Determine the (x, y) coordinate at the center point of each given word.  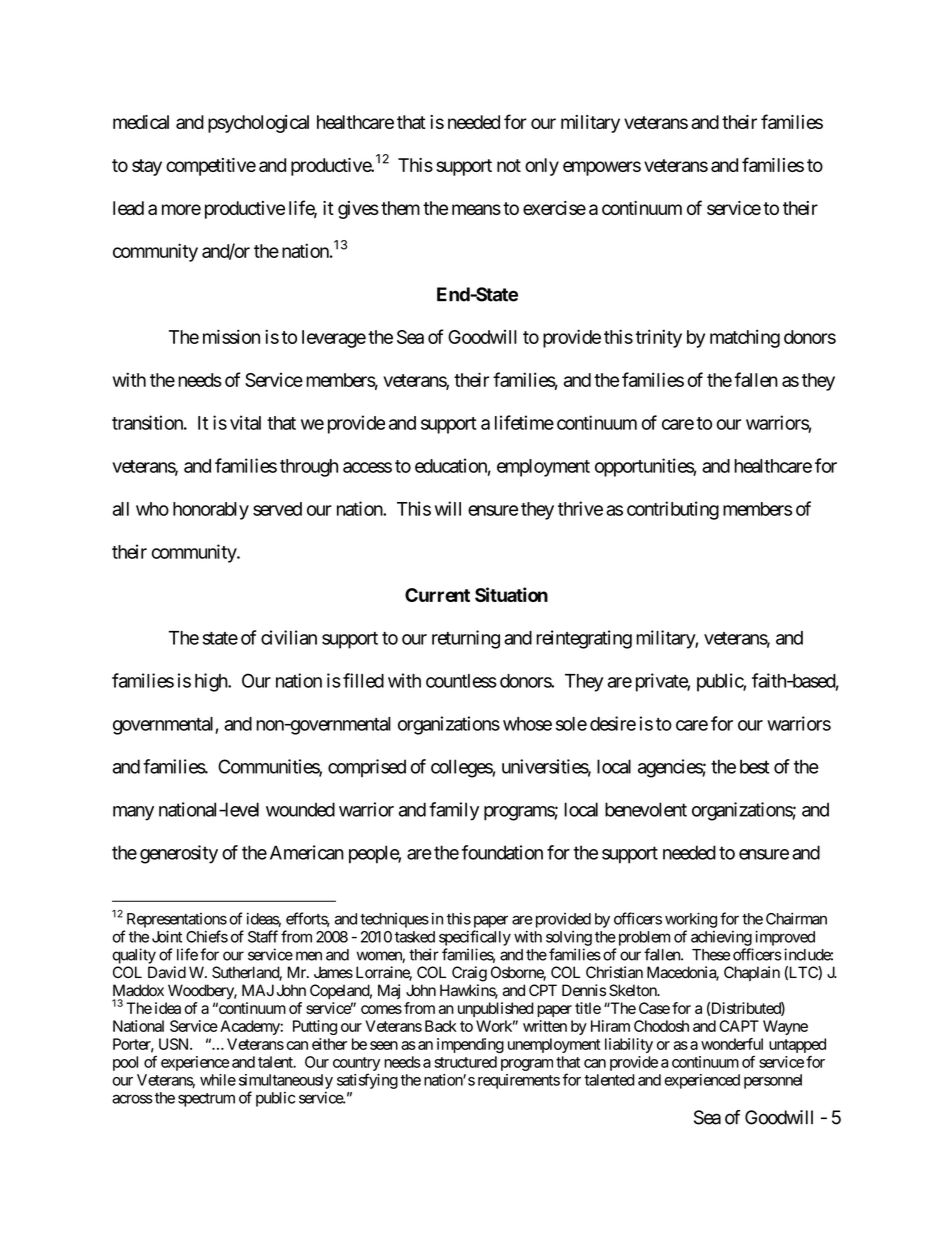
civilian (289, 637)
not (509, 165)
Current (437, 595)
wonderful (732, 1044)
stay (147, 167)
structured (466, 1062)
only (542, 167)
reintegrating (584, 639)
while (218, 1080)
